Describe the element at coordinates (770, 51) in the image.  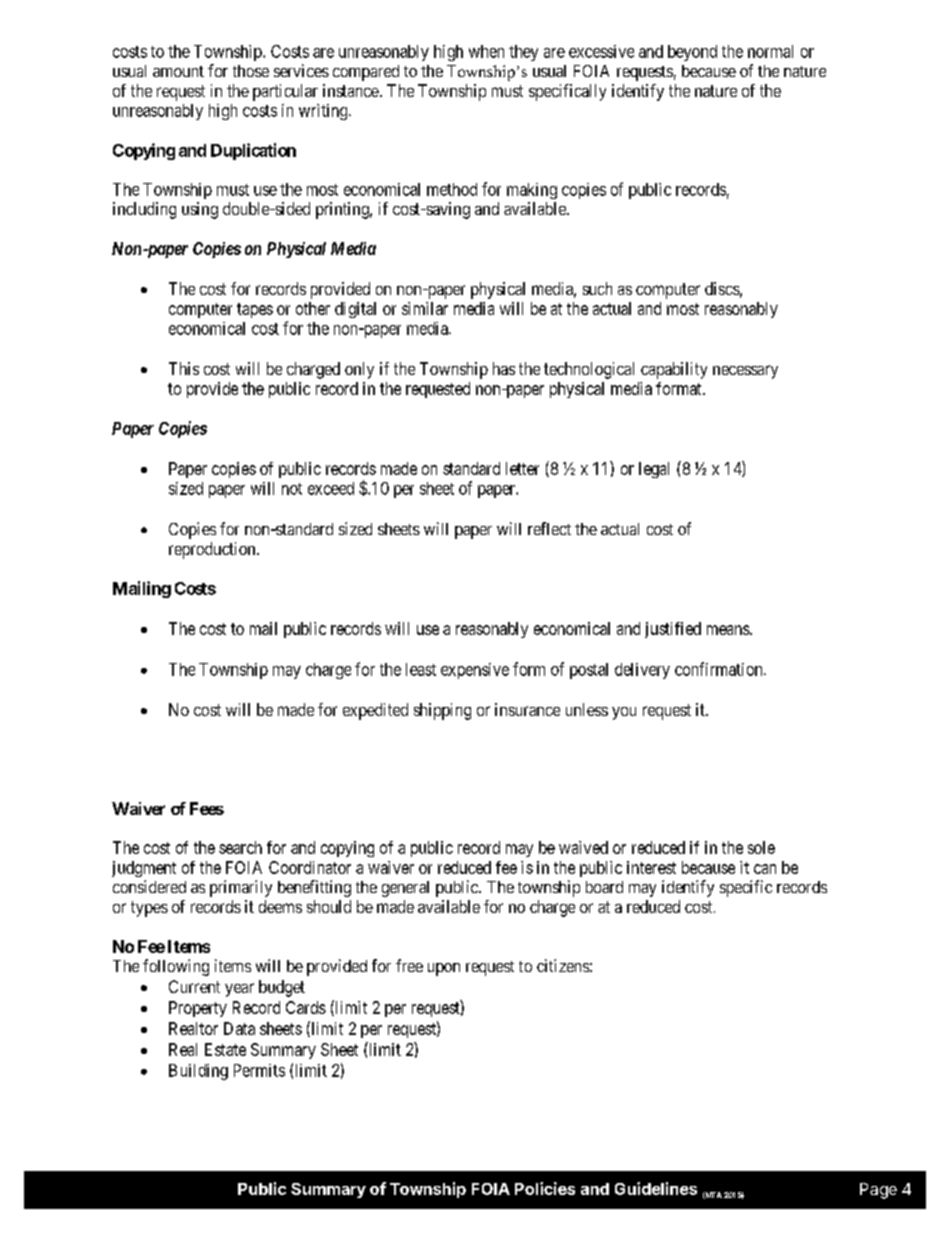
I see `normal` at that location.
